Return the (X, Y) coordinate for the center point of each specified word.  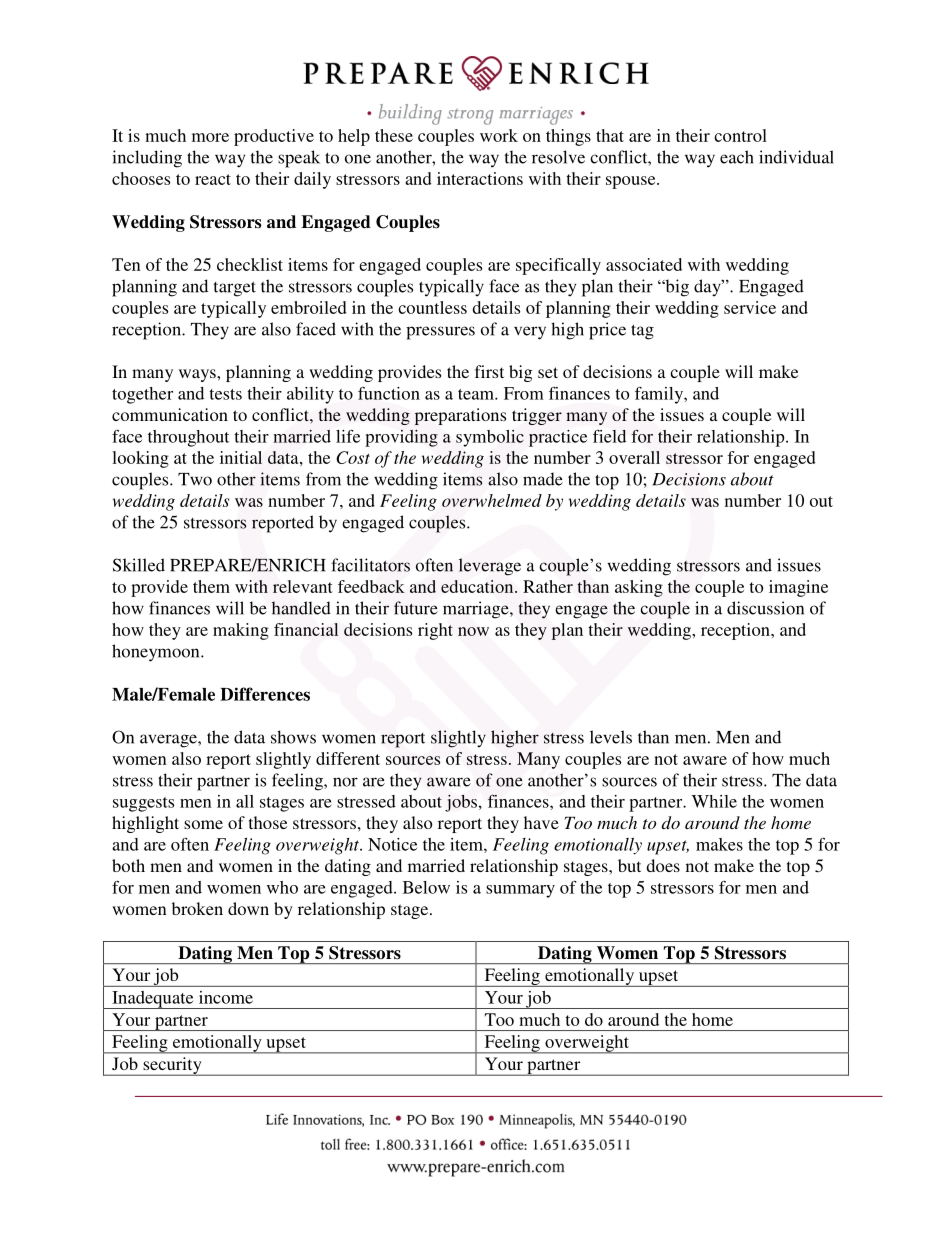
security (172, 1066)
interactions (480, 178)
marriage (477, 610)
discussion (765, 608)
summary (520, 891)
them (211, 586)
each (737, 157)
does (663, 865)
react (213, 179)
